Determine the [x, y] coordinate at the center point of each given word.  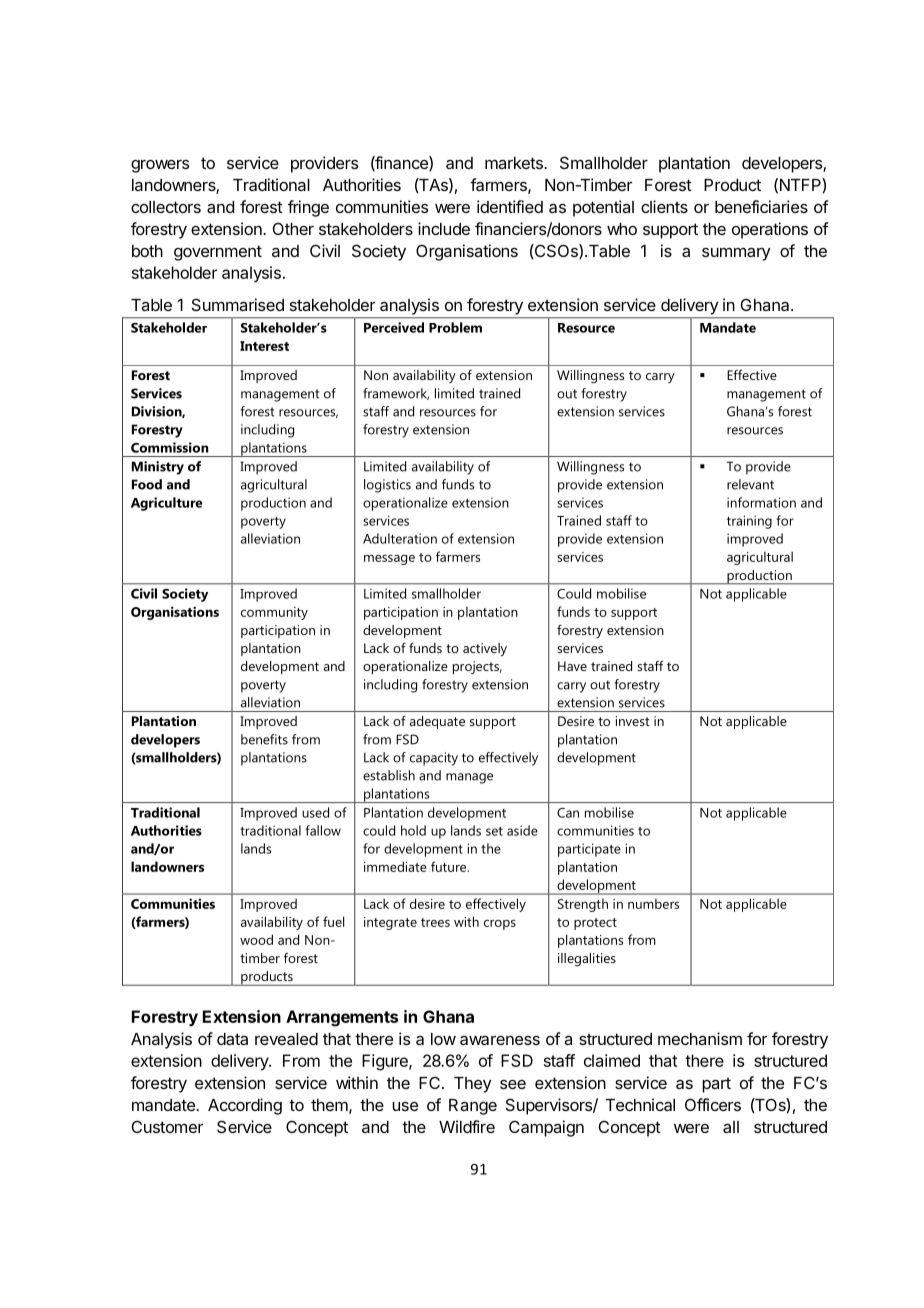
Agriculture [166, 504]
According [245, 1106]
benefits [264, 739]
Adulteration [400, 538]
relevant [750, 484]
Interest [264, 346]
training [749, 522]
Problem [455, 327]
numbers [653, 903]
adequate [437, 722]
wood [256, 939]
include [444, 228]
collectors [166, 207]
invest [633, 721]
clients [664, 206]
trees [435, 922]
